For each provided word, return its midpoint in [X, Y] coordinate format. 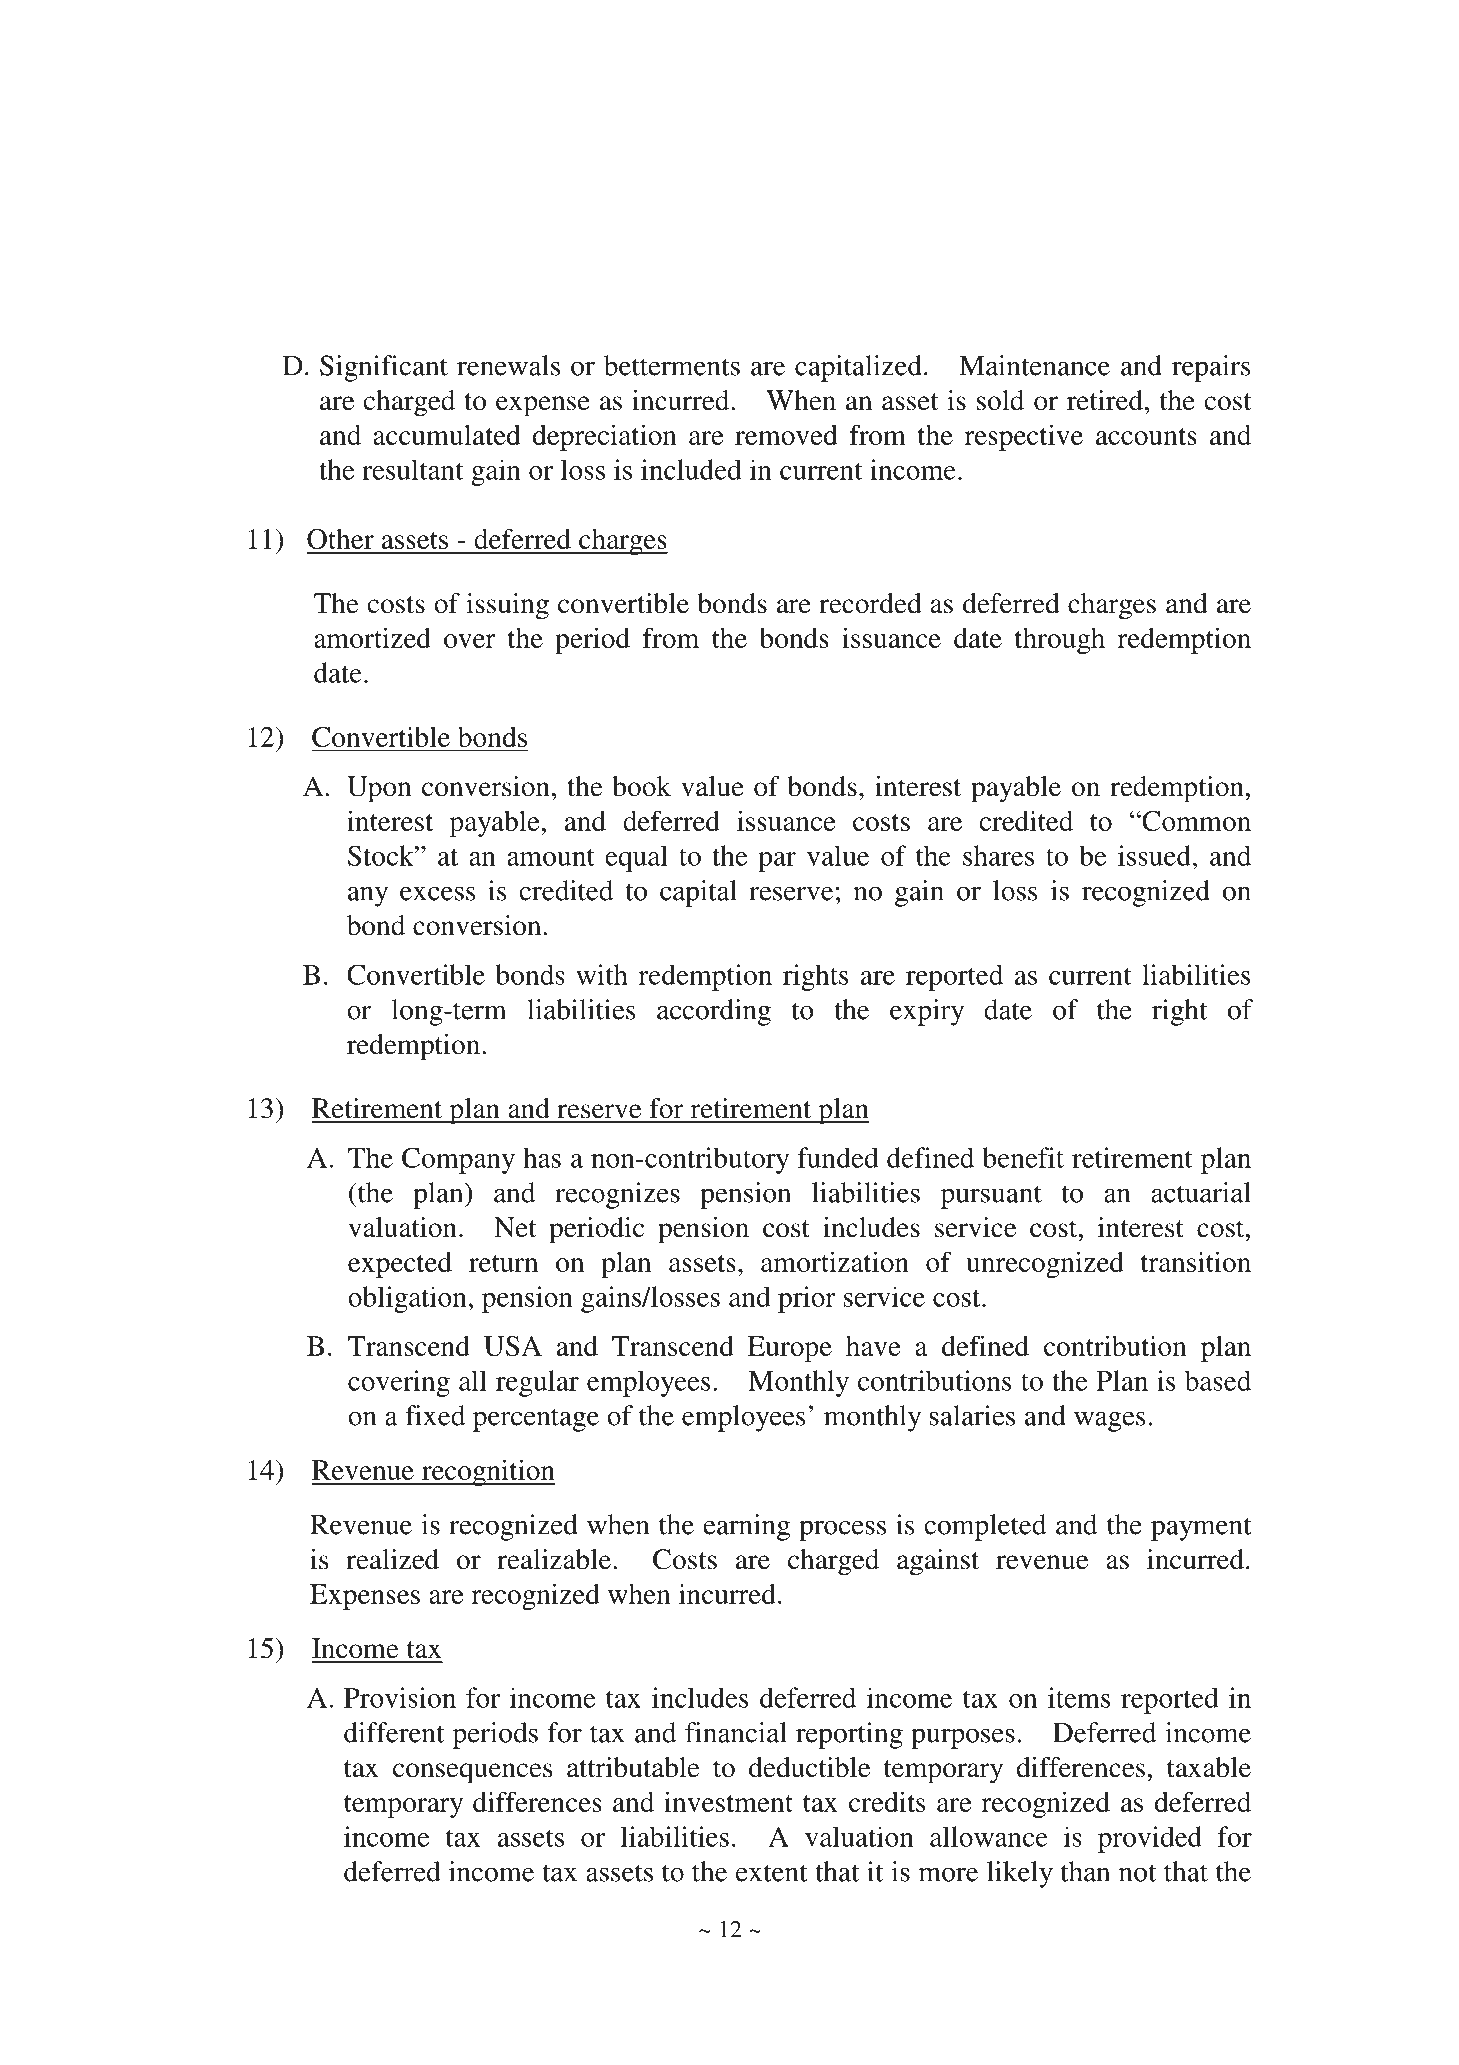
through [1060, 640]
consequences [472, 1773]
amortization [835, 1261]
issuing [507, 606]
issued [1154, 855]
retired [1105, 400]
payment [1201, 1529]
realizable [554, 1559]
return [503, 1263]
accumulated [447, 434]
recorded [870, 603]
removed [786, 435]
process [842, 1530]
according [714, 1012]
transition [1196, 1261]
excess [437, 893]
